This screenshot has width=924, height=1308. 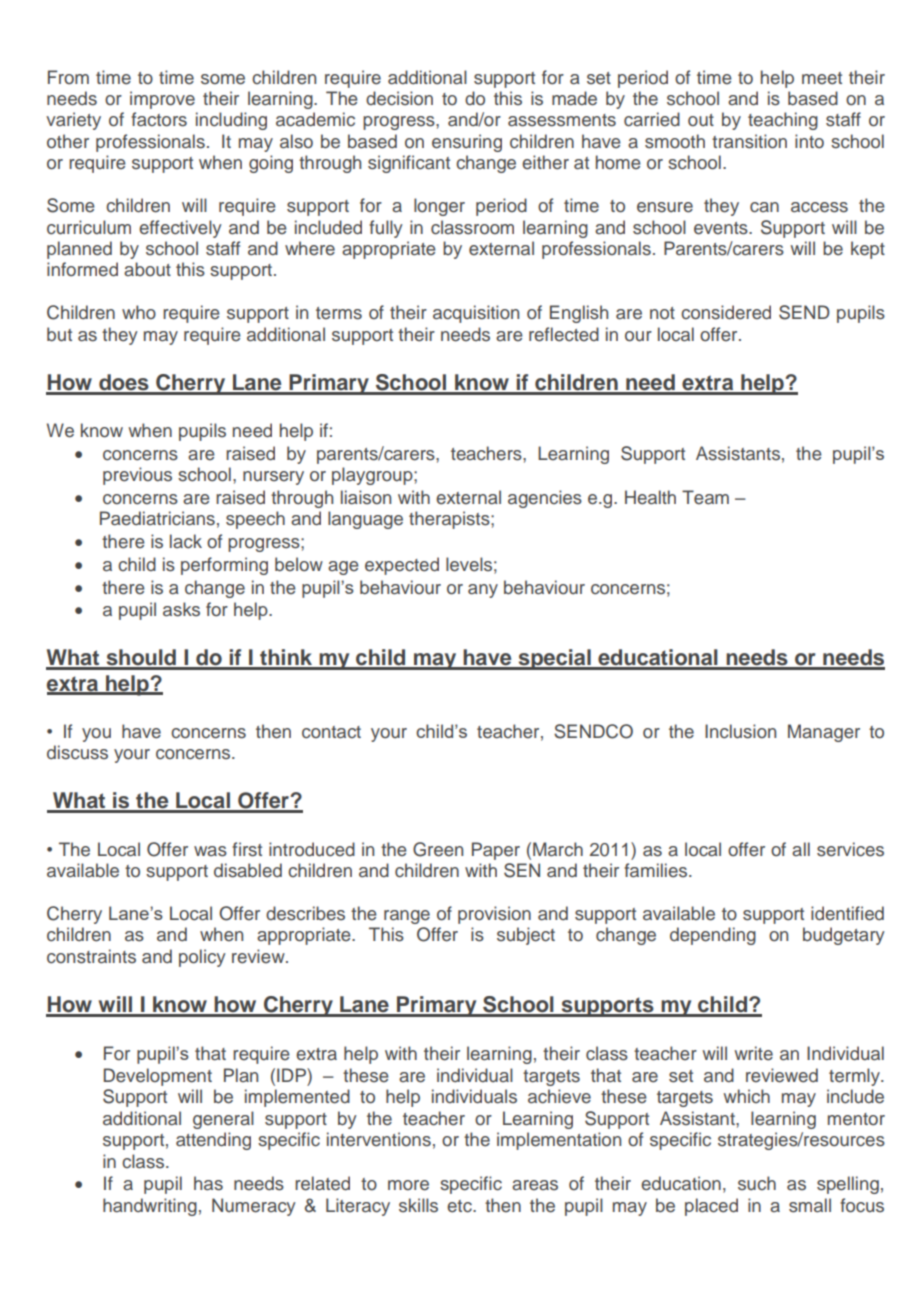 I want to click on ensuring, so click(x=467, y=143).
